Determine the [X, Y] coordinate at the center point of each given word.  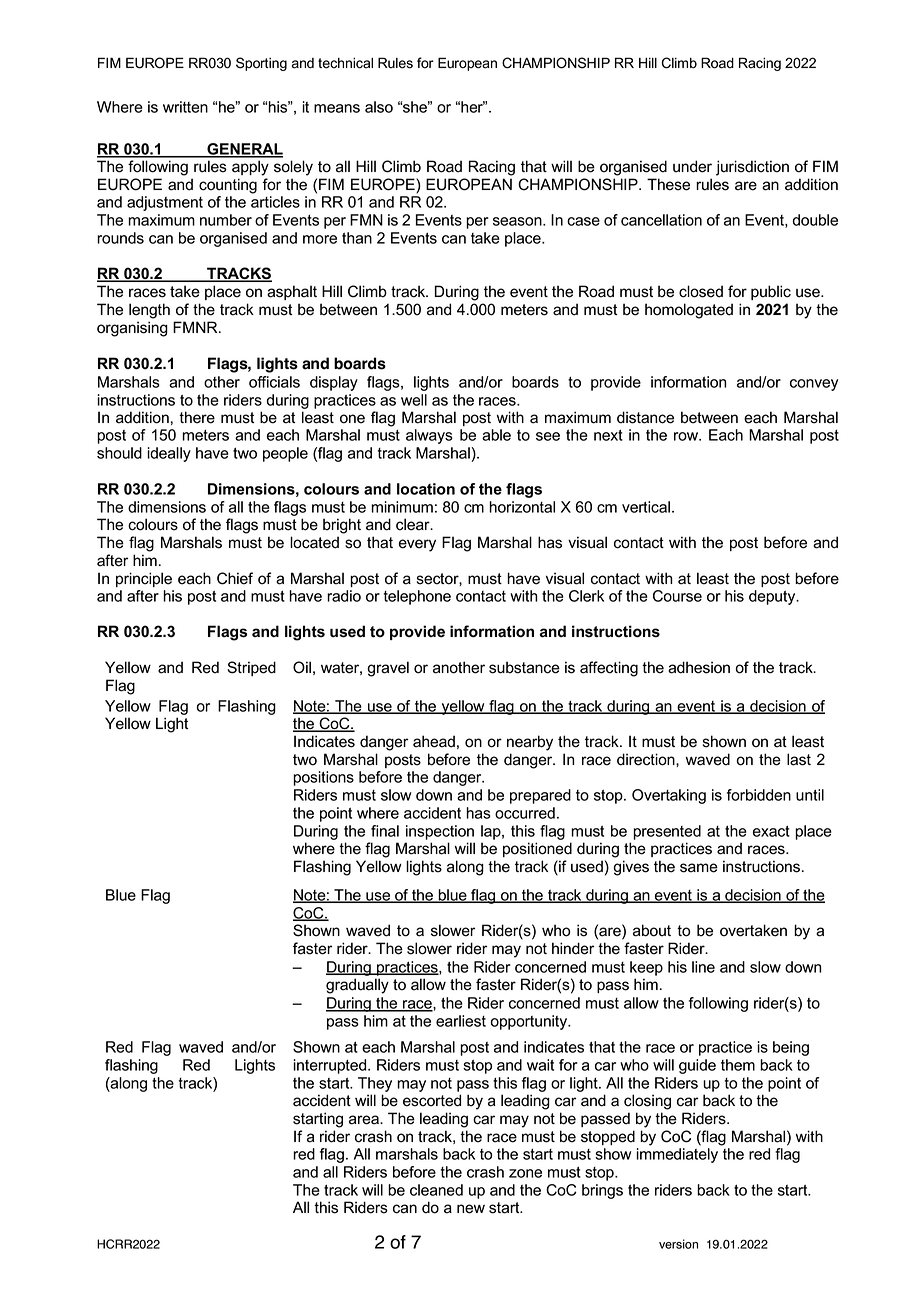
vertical [646, 507]
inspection [440, 832]
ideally [169, 454]
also [379, 107]
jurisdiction [752, 168]
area [365, 1120]
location [426, 489]
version [678, 1244]
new [471, 1209]
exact [771, 831]
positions [323, 778]
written [185, 107]
